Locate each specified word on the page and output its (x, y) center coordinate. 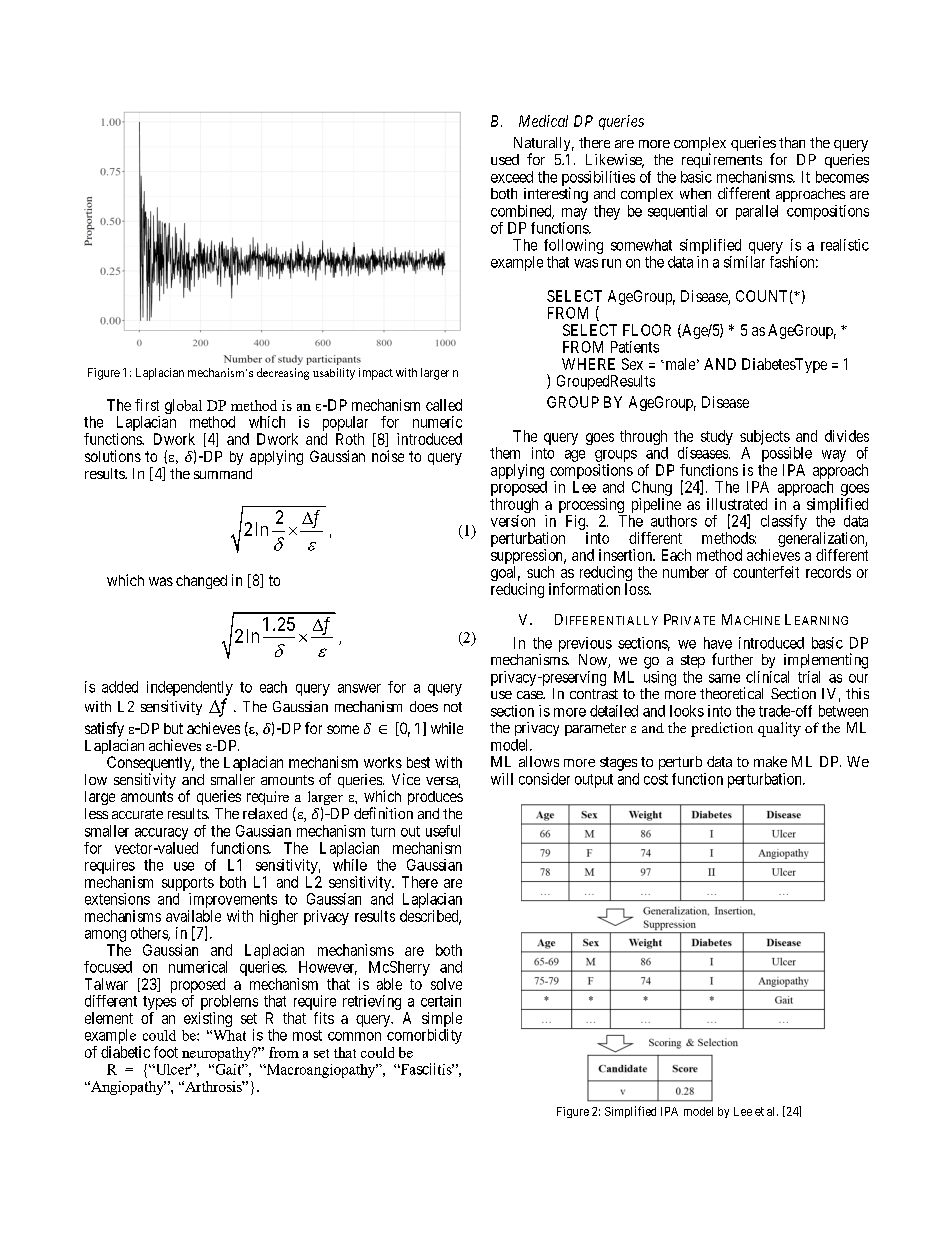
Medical (543, 121)
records (828, 572)
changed (201, 582)
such (540, 572)
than (792, 142)
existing (208, 1019)
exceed (512, 177)
